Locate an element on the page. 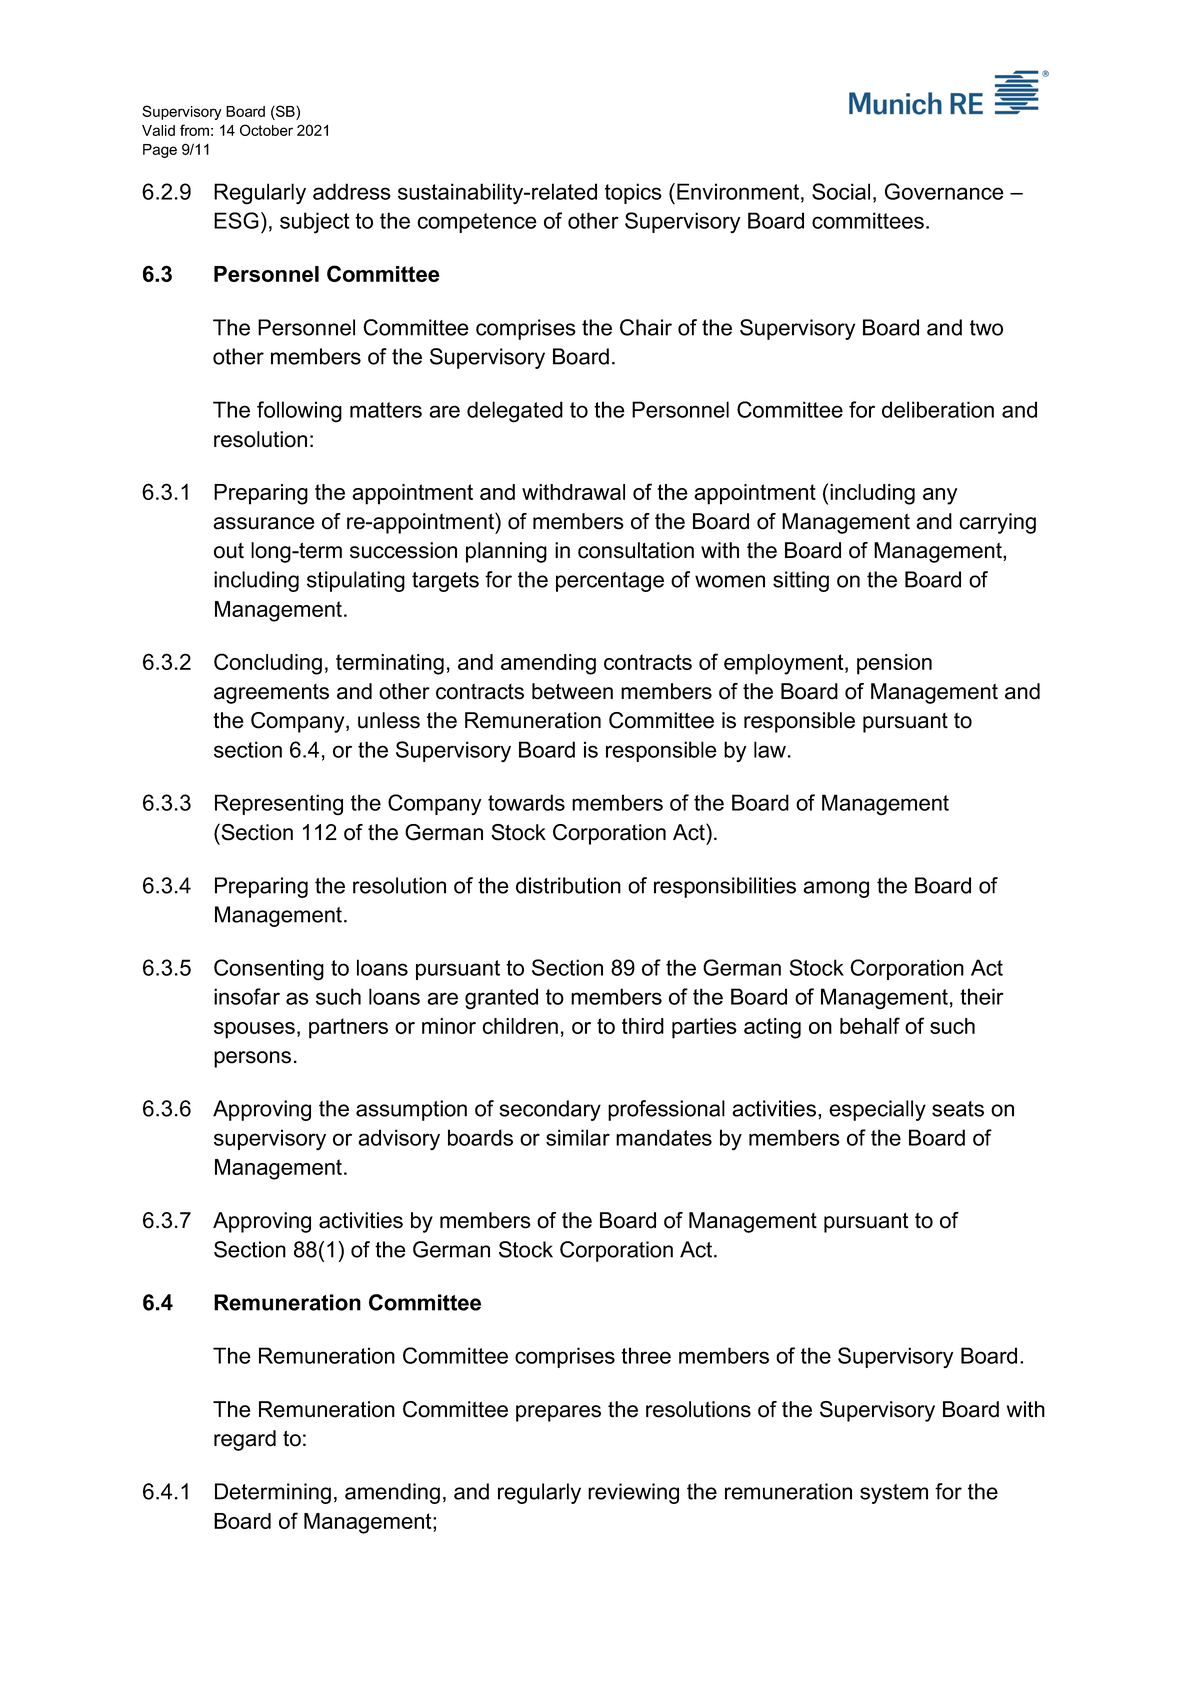 Image resolution: width=1194 pixels, height=1689 pixels. similar is located at coordinates (578, 1137).
